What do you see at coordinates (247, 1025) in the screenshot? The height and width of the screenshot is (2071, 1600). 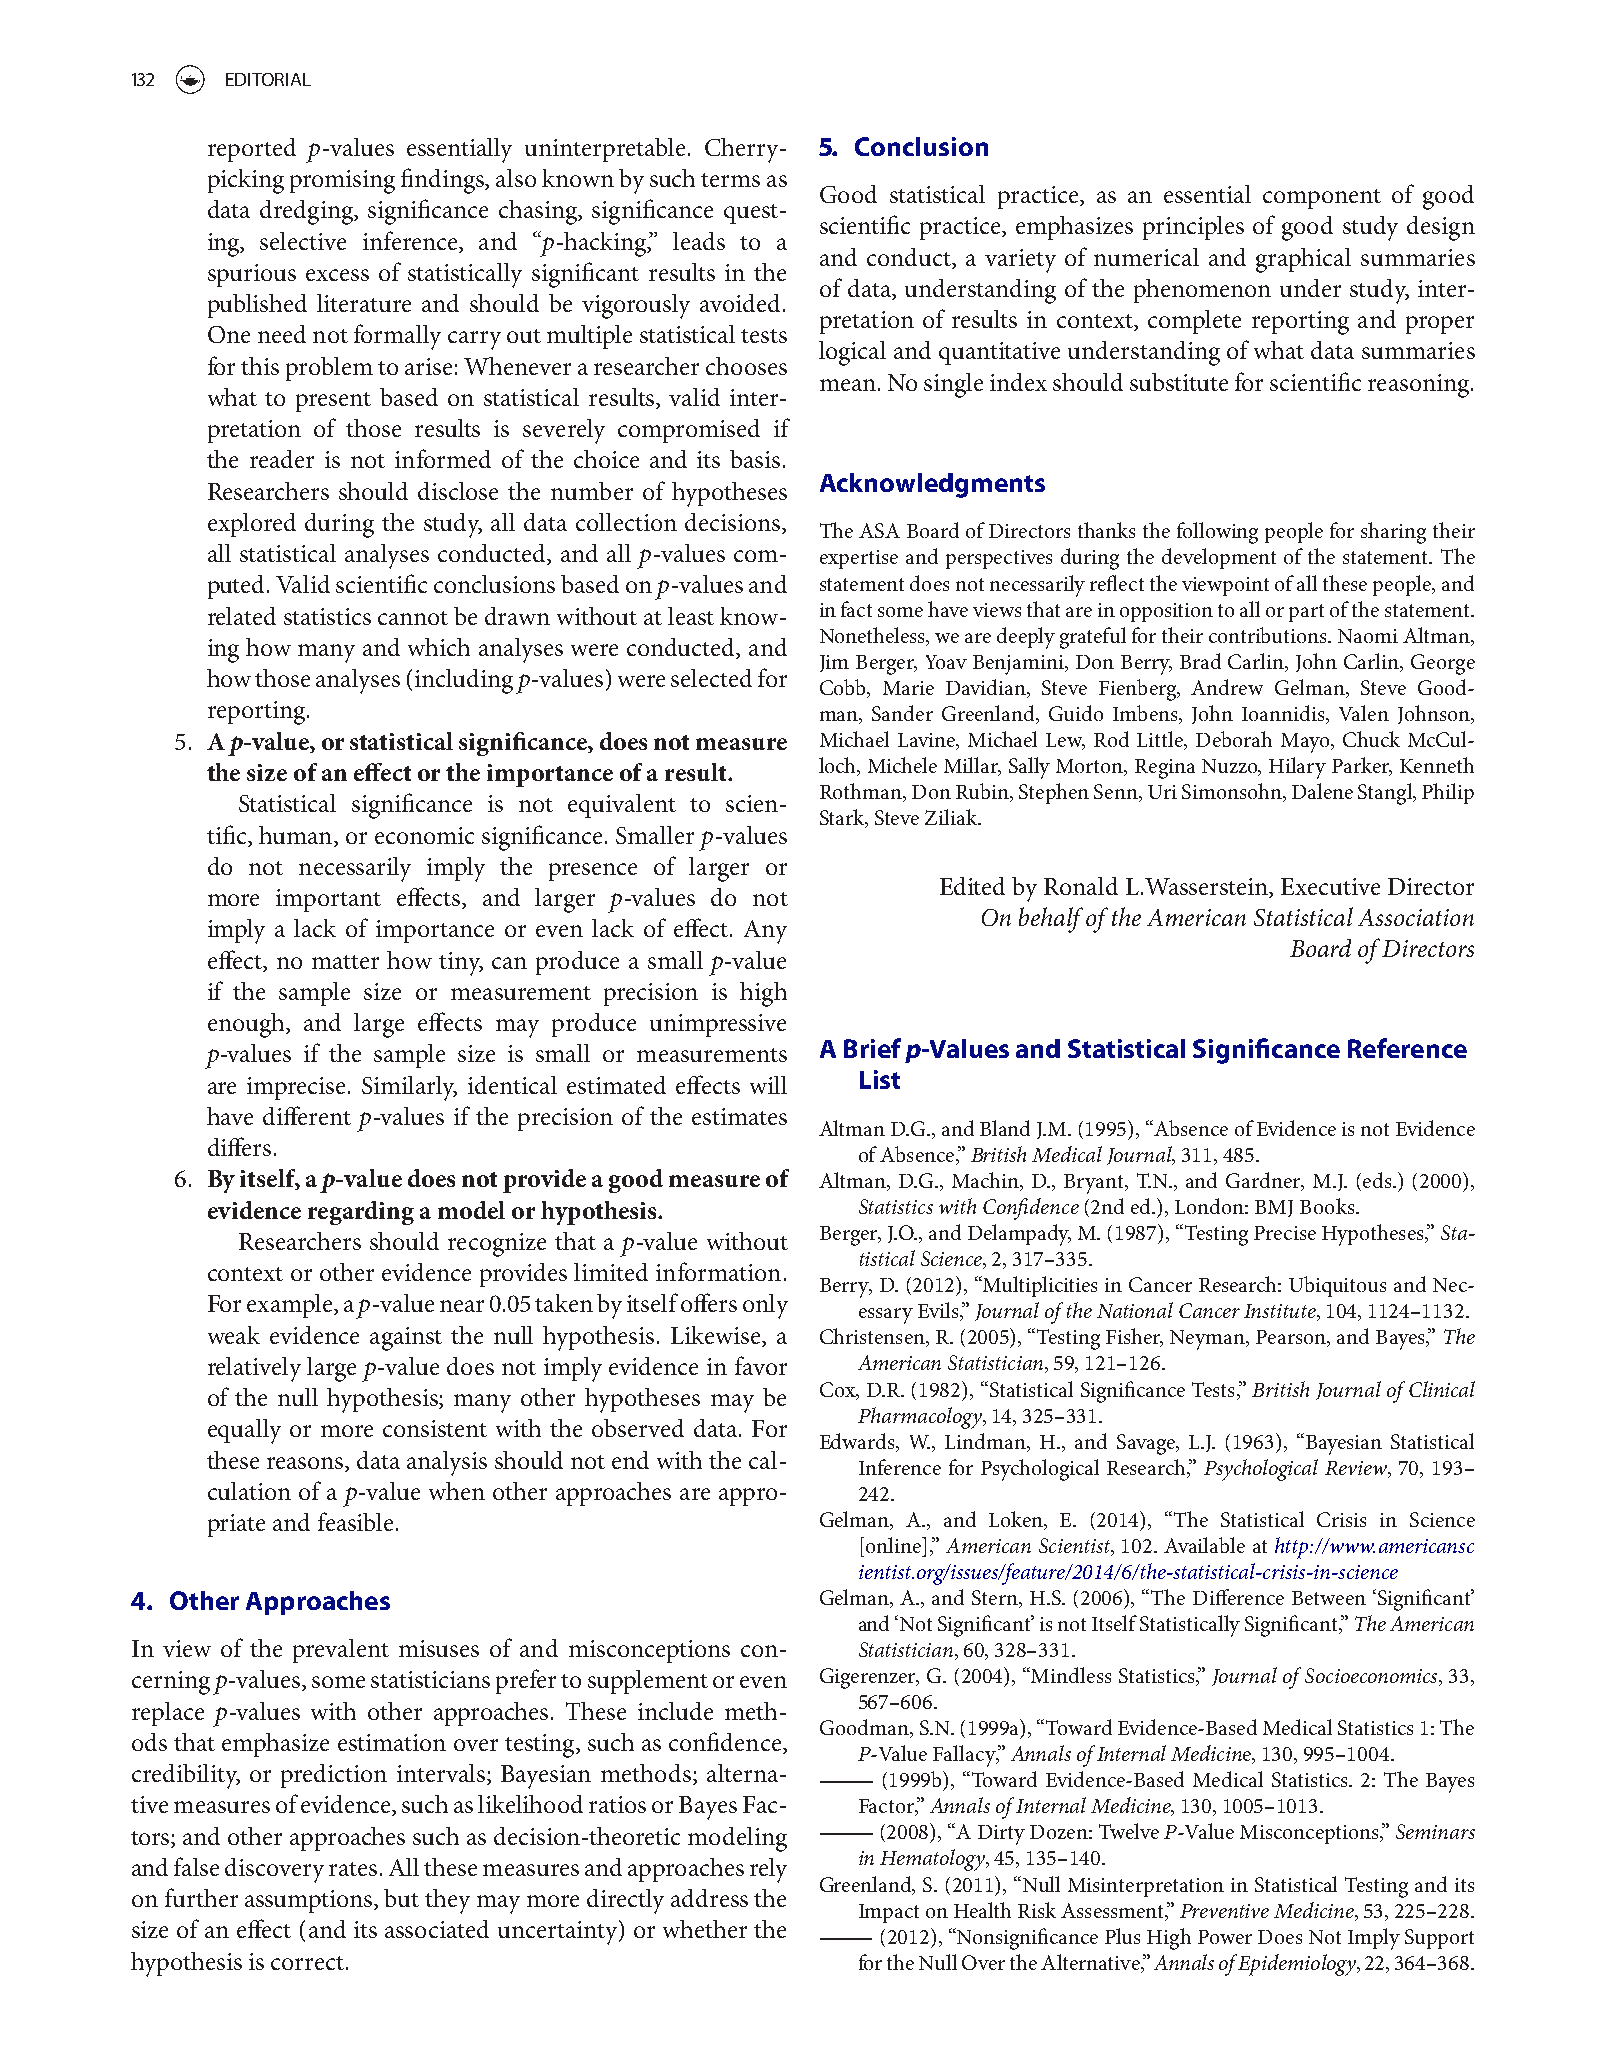 I see `enough` at bounding box center [247, 1025].
